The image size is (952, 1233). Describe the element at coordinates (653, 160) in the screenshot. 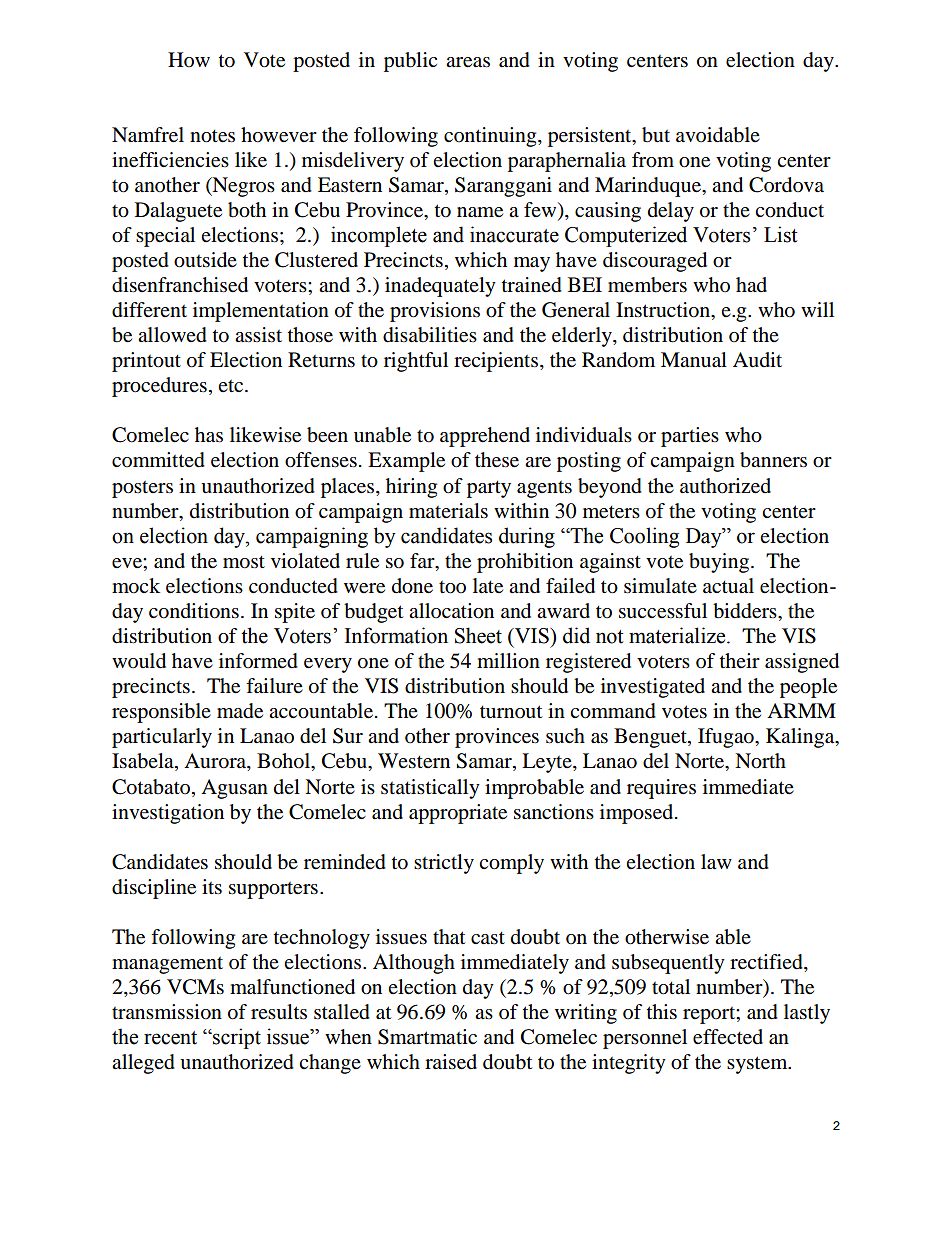

I see `from` at that location.
